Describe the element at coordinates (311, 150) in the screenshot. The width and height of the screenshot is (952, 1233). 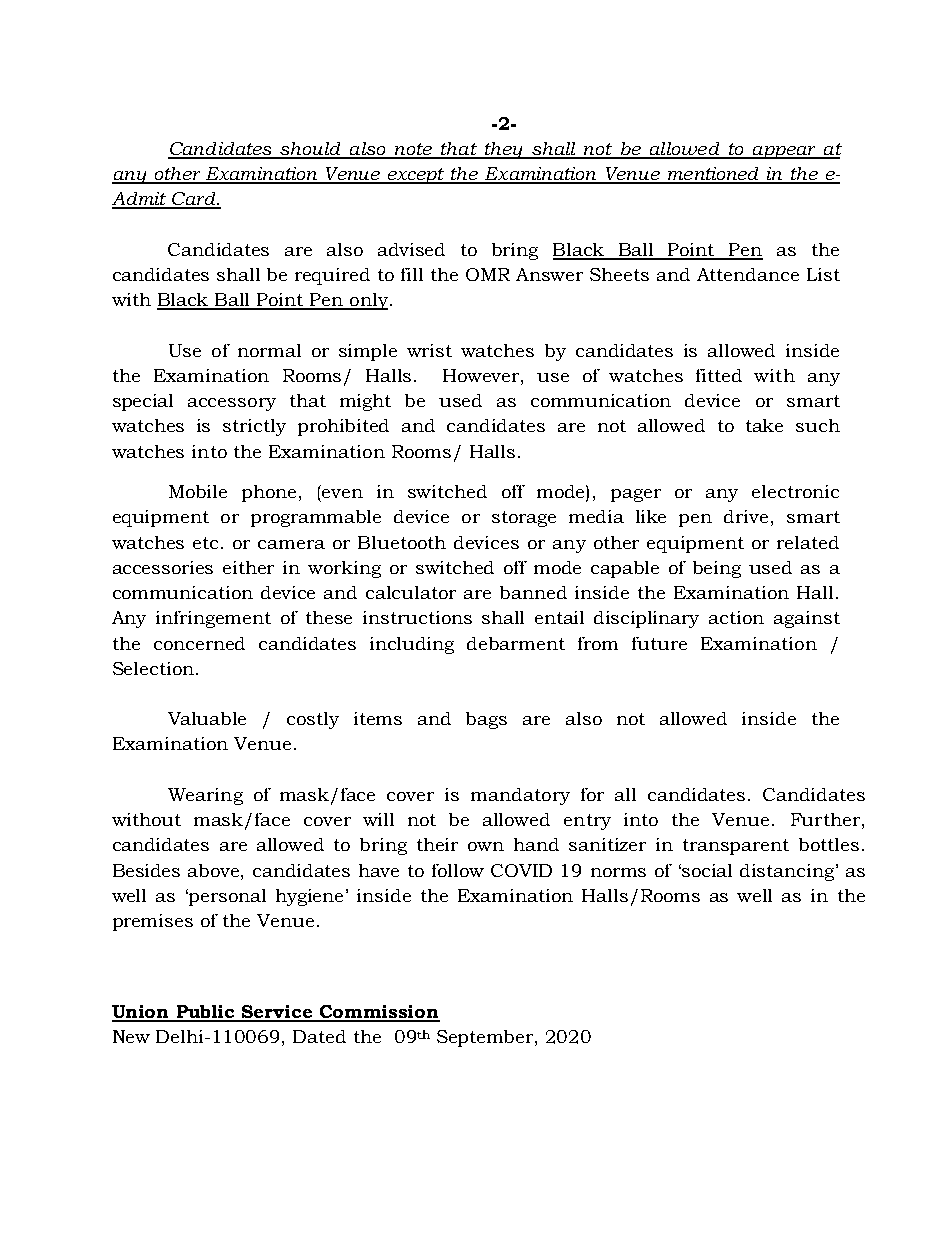
I see `should` at that location.
